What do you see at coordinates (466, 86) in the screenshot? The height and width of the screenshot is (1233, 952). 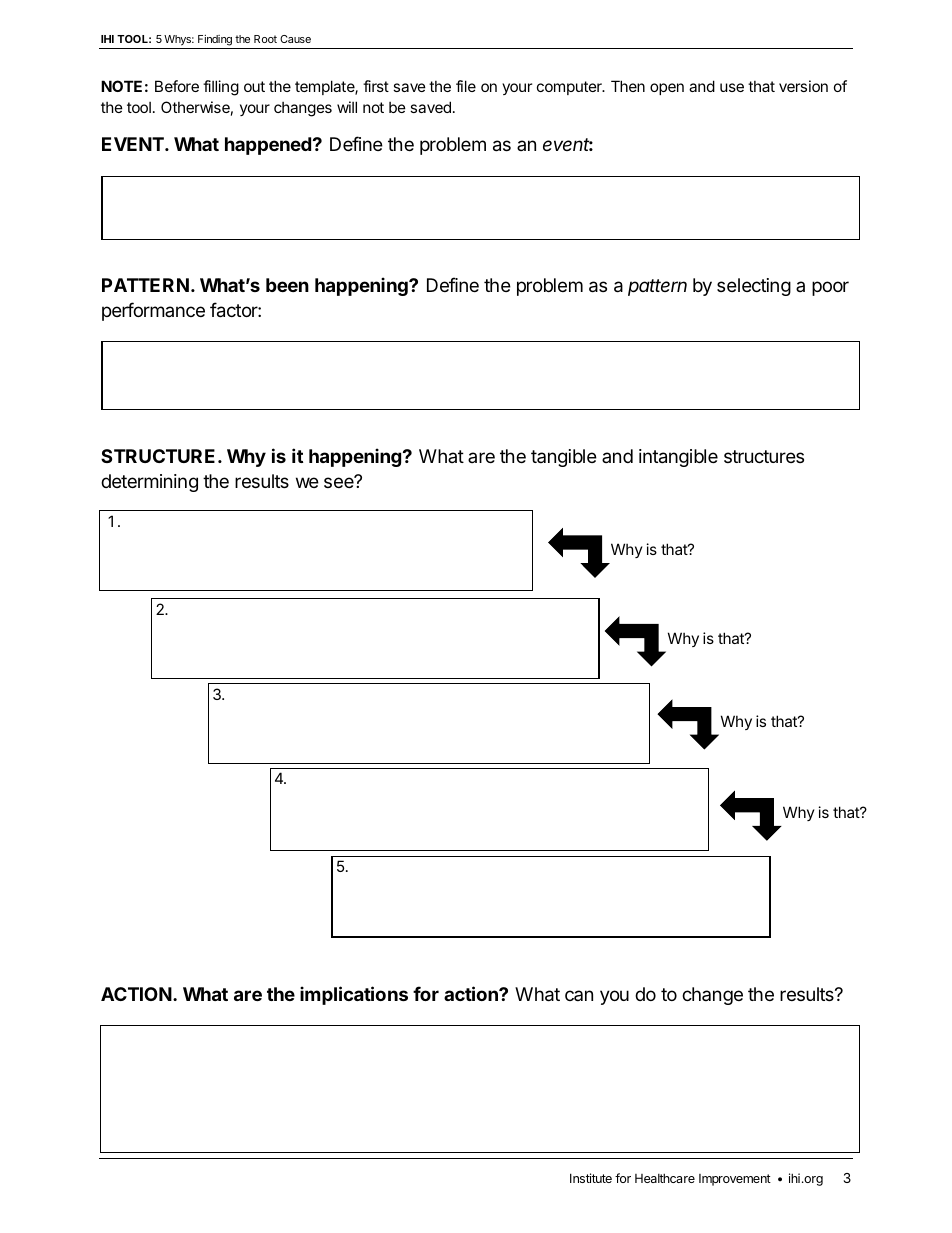 I see `file` at bounding box center [466, 86].
